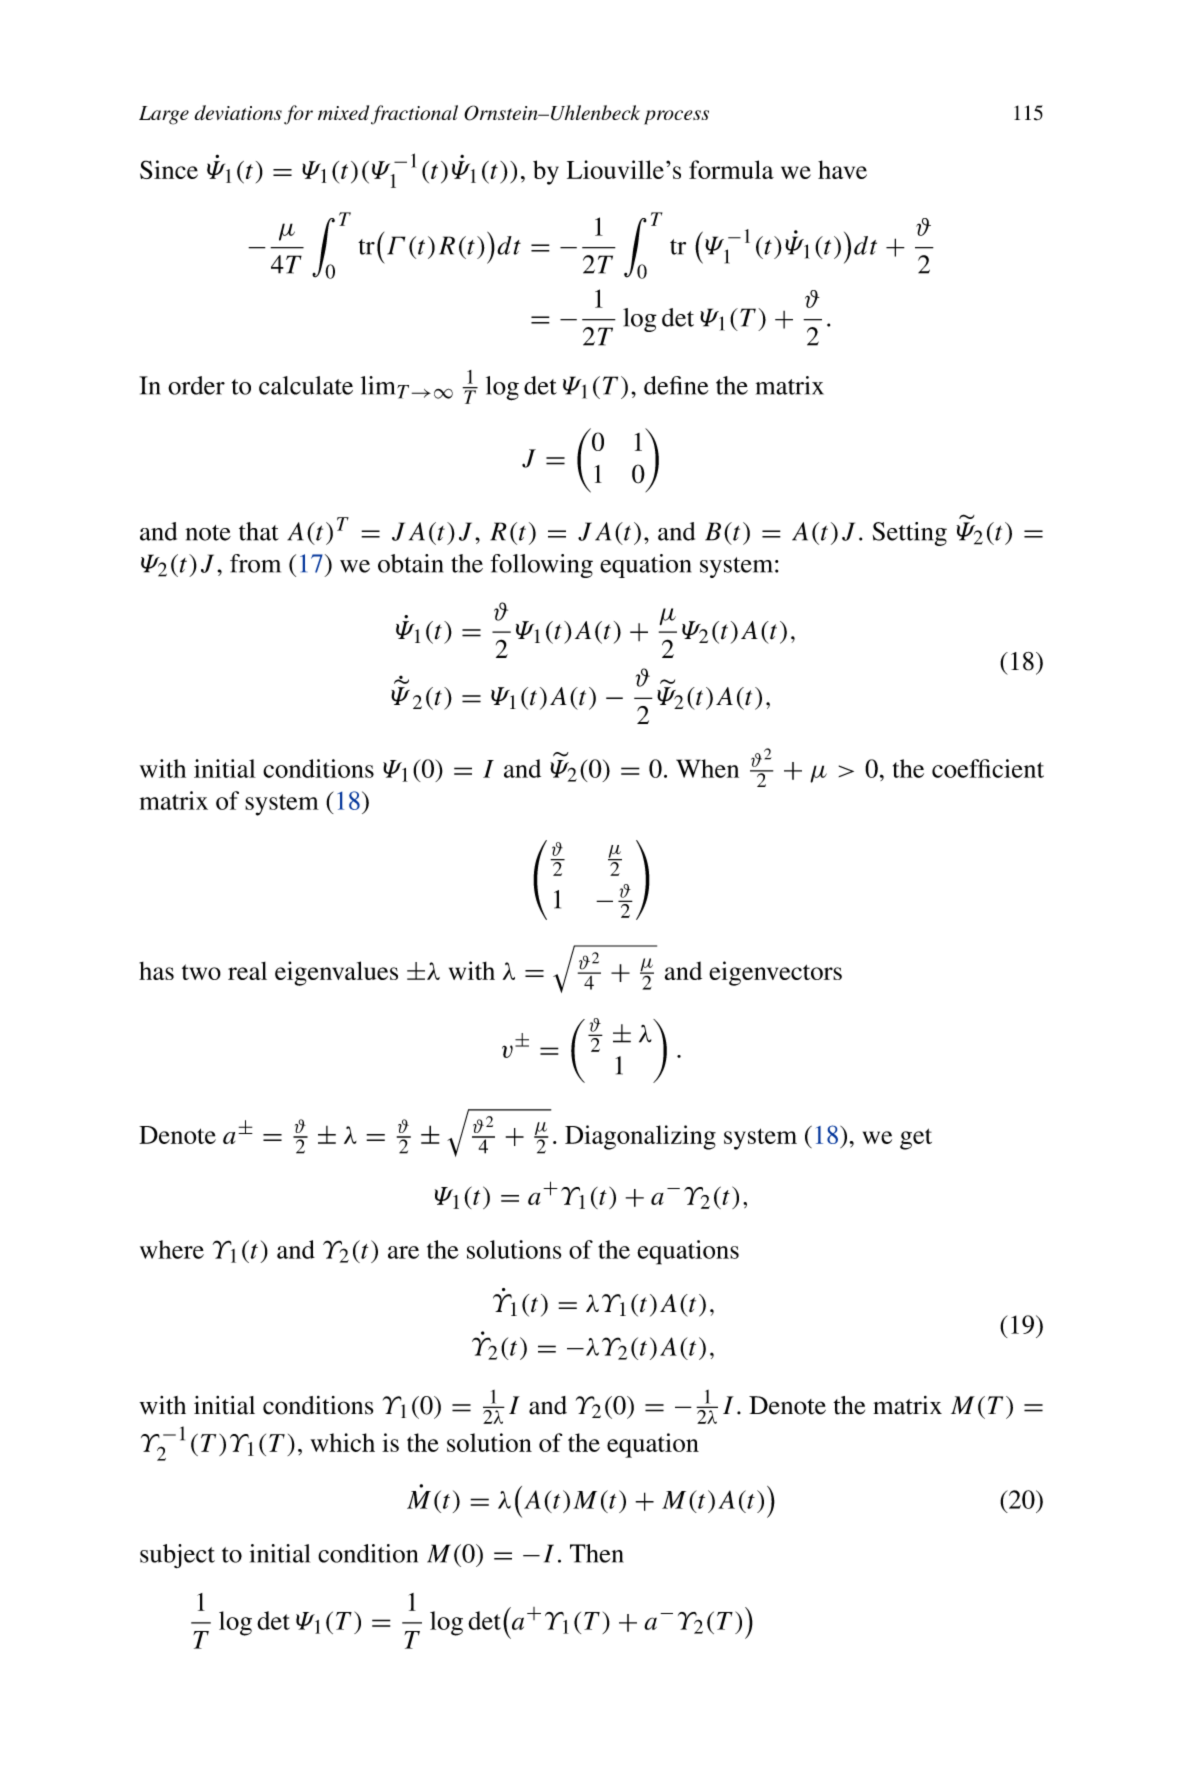 The height and width of the document is (1787, 1183). What do you see at coordinates (842, 169) in the document?
I see `have` at bounding box center [842, 169].
